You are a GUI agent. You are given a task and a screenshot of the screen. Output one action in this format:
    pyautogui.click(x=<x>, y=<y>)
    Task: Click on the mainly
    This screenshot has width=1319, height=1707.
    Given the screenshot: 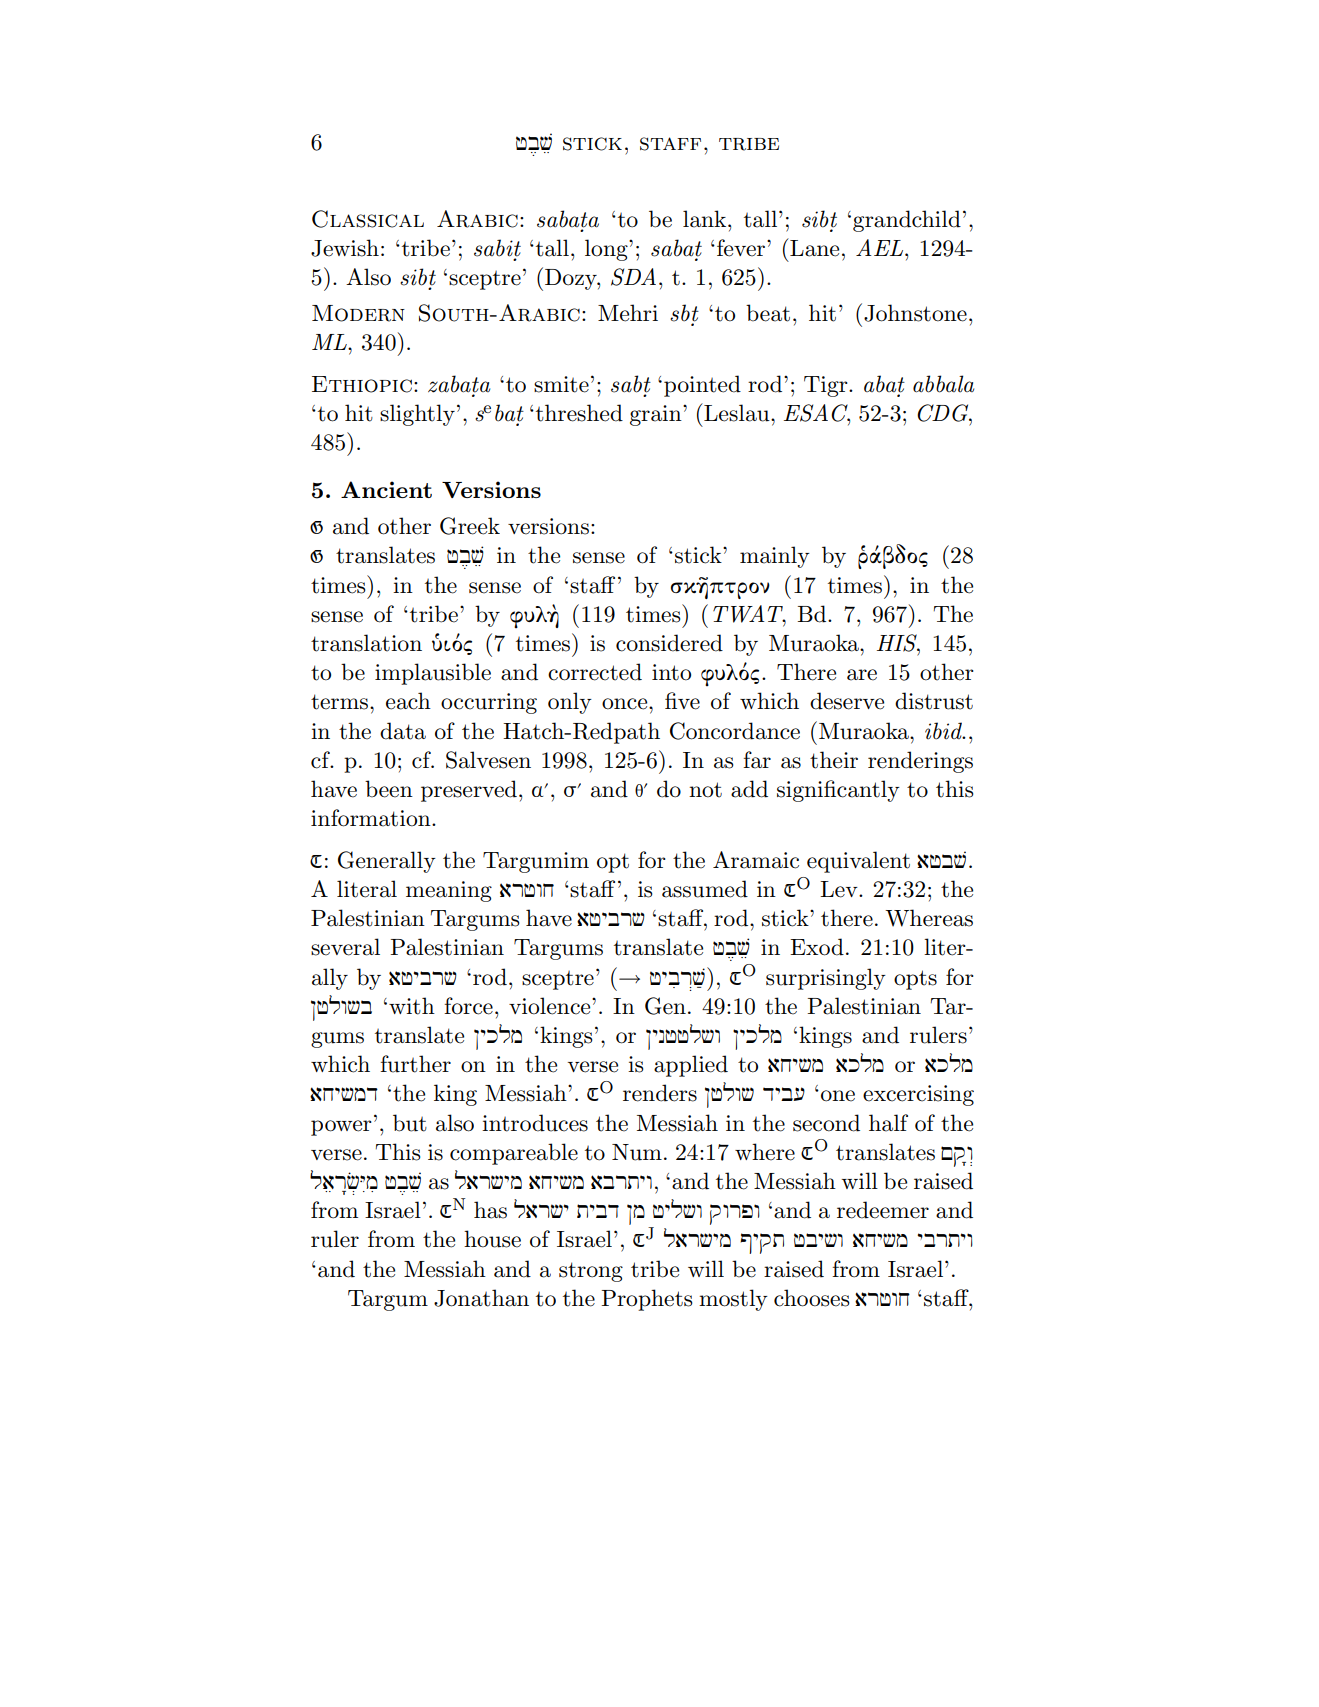 What is the action you would take?
    pyautogui.click(x=775, y=557)
